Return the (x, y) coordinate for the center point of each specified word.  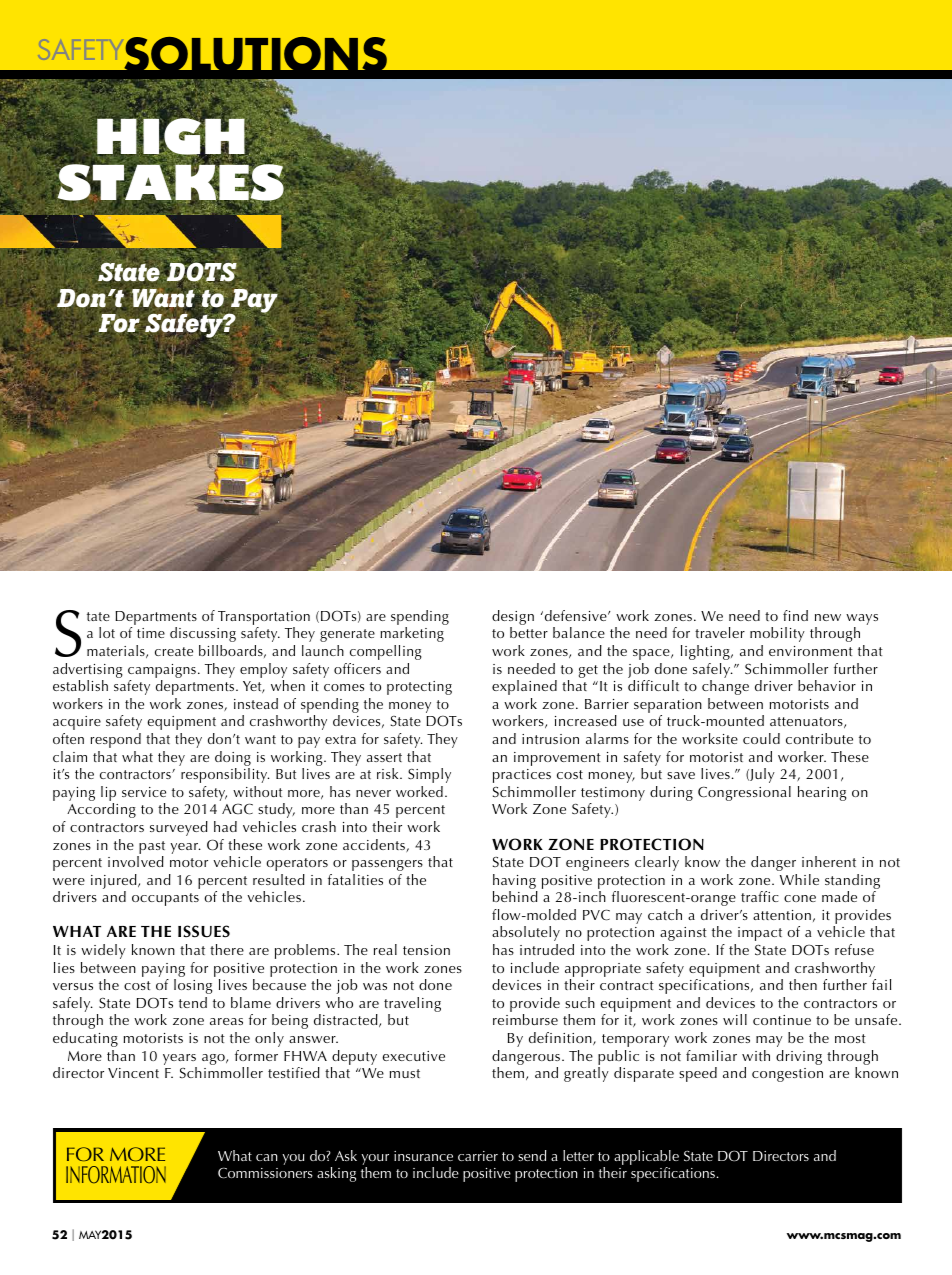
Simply (429, 775)
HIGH (172, 137)
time (151, 633)
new (828, 617)
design (513, 619)
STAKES (171, 182)
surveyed (179, 828)
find (795, 615)
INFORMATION (116, 1175)
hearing (822, 793)
